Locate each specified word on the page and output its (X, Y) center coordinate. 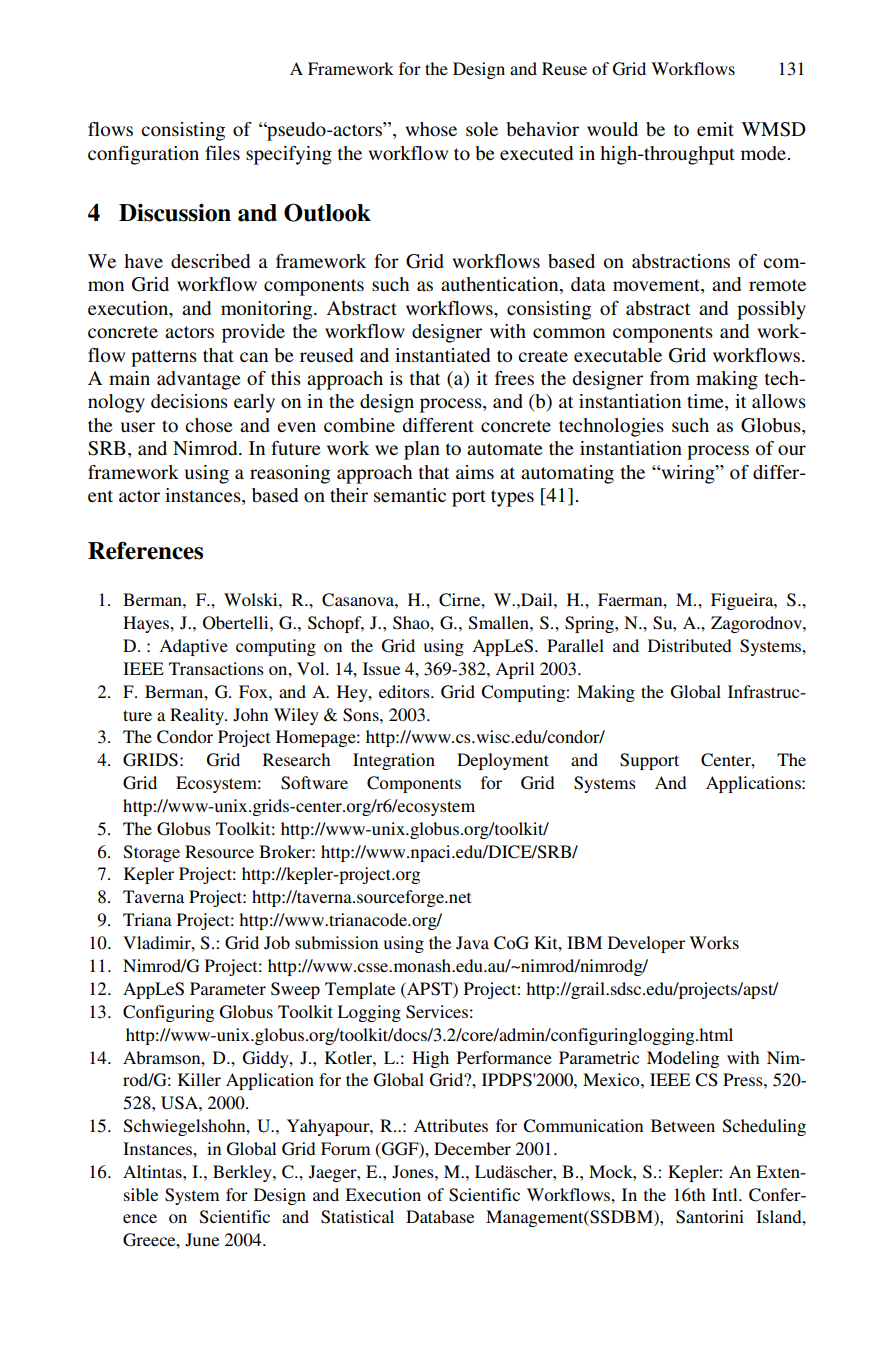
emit (715, 129)
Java (472, 943)
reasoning (290, 474)
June (202, 1240)
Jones (414, 1172)
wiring (688, 474)
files (222, 153)
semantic (410, 495)
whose (431, 129)
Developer (646, 944)
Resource (219, 851)
